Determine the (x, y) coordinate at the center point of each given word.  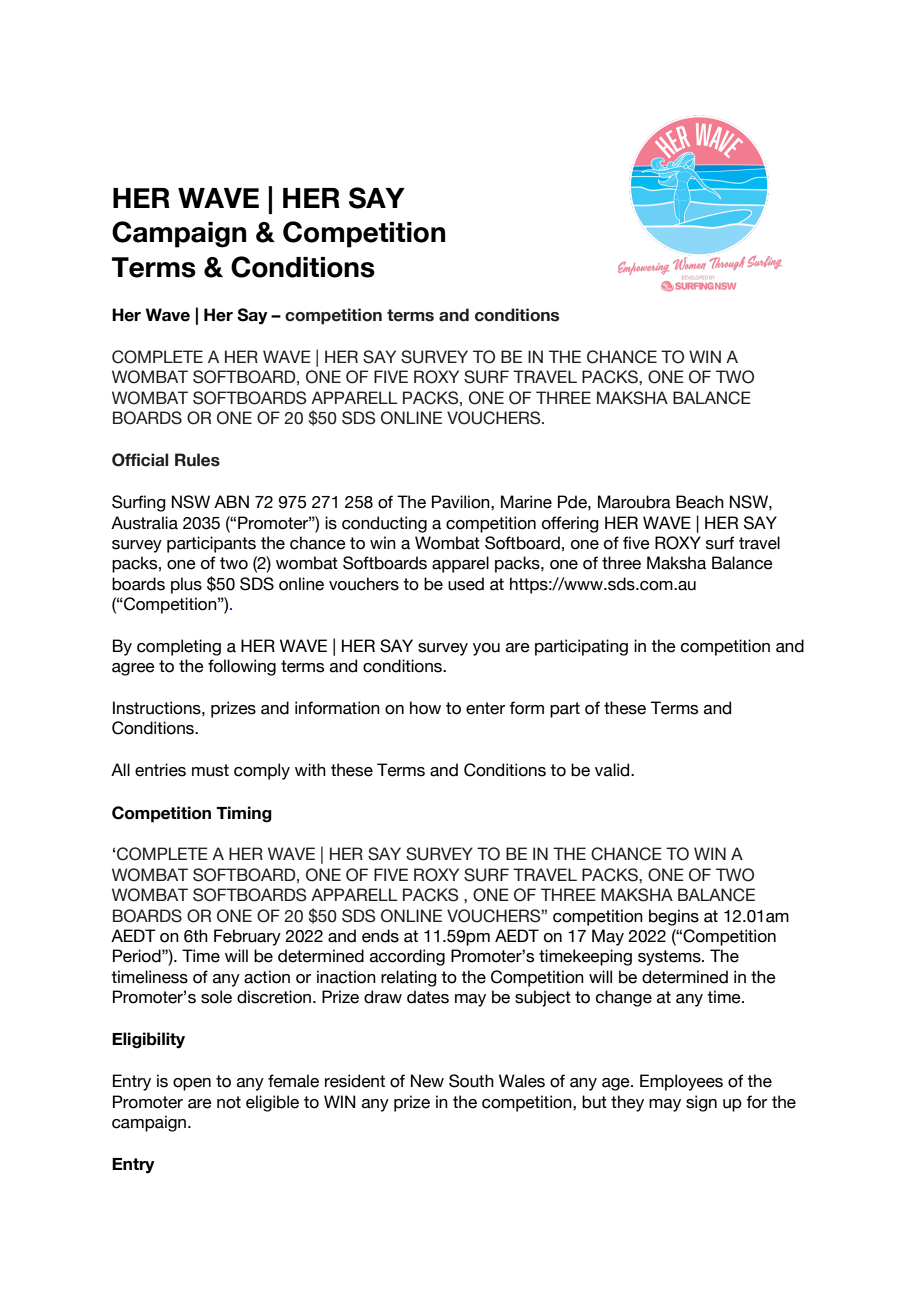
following (242, 667)
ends (380, 936)
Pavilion (462, 502)
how (425, 708)
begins (674, 917)
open (192, 1084)
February (247, 937)
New (427, 1081)
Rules (197, 460)
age (617, 1084)
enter (485, 708)
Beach (700, 502)
